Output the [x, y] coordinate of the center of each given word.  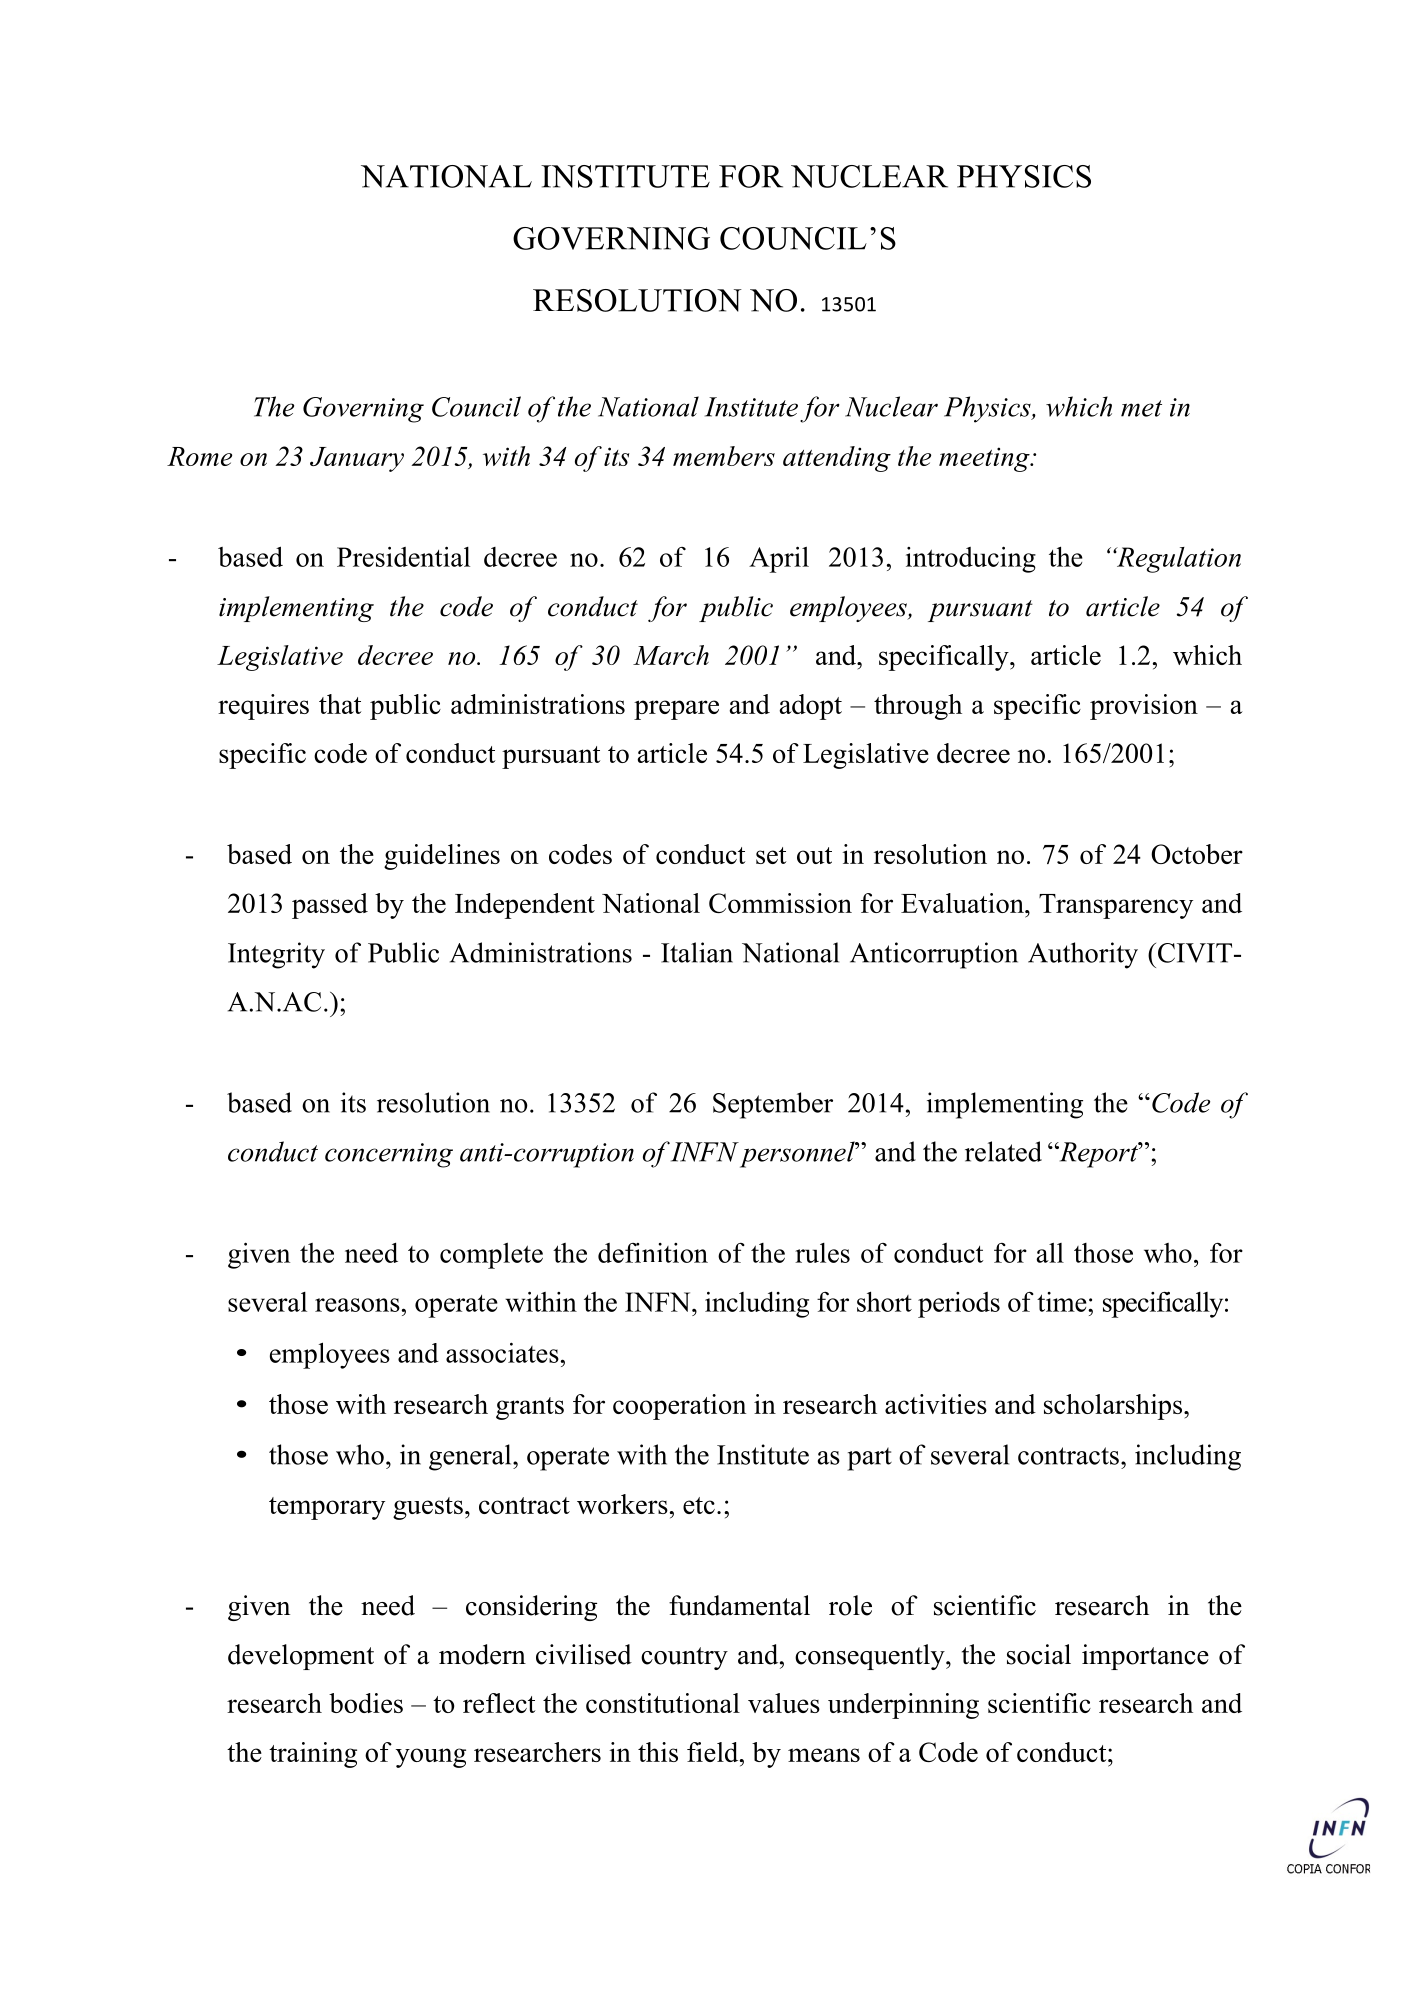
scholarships [1114, 1407]
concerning [389, 1155]
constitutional [663, 1703]
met [1141, 408]
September [773, 1105]
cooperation [679, 1407]
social [1039, 1654]
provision [1144, 707]
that [340, 704]
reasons [357, 1305]
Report [1098, 1155]
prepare [676, 710]
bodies [366, 1703]
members [724, 456]
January [357, 459]
